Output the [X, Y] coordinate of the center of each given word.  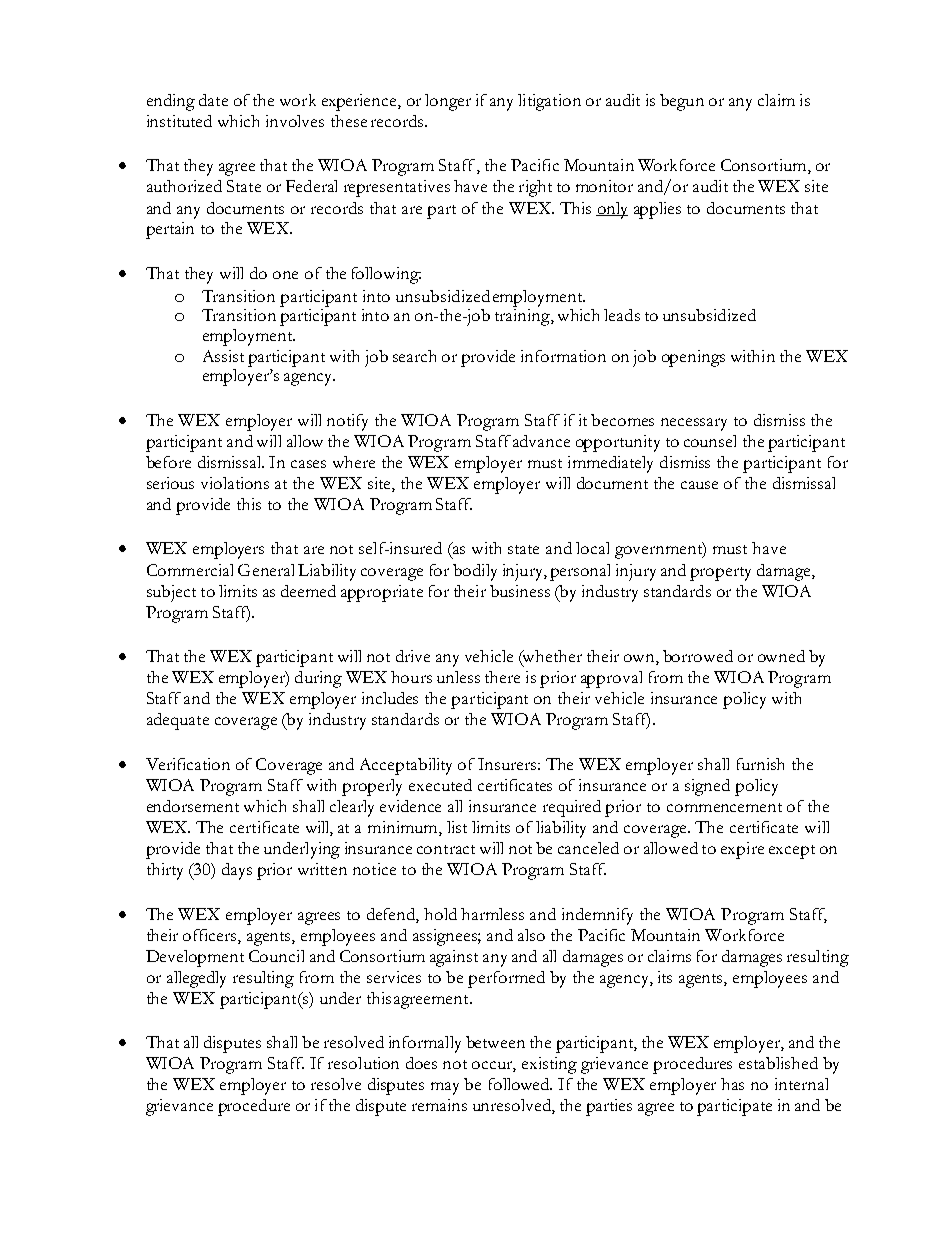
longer [448, 102]
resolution [363, 1063]
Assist [223, 356]
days [237, 871]
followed [520, 1084]
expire [742, 850]
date [213, 100]
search [414, 356]
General [266, 570]
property [720, 574]
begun [682, 102]
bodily [475, 572]
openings [693, 358]
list [457, 827]
